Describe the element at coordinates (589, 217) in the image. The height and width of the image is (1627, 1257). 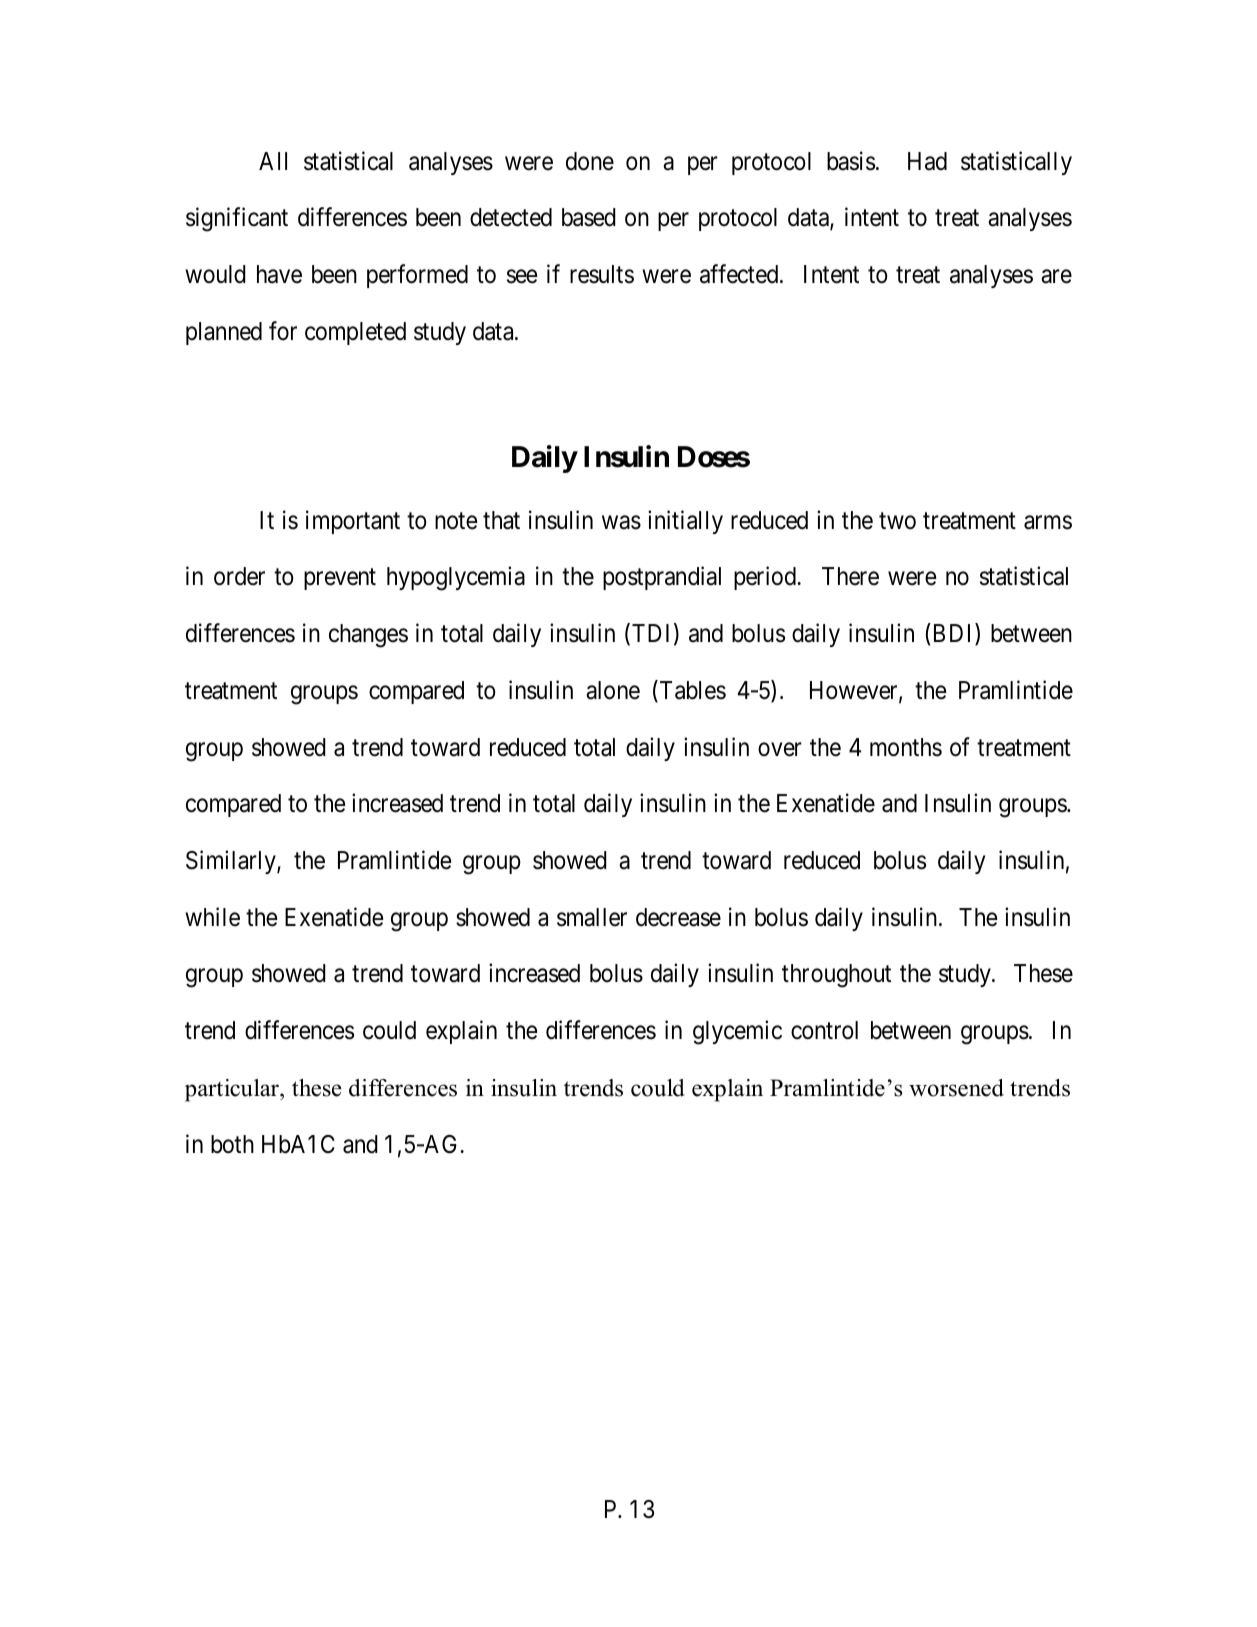
I see `based` at that location.
